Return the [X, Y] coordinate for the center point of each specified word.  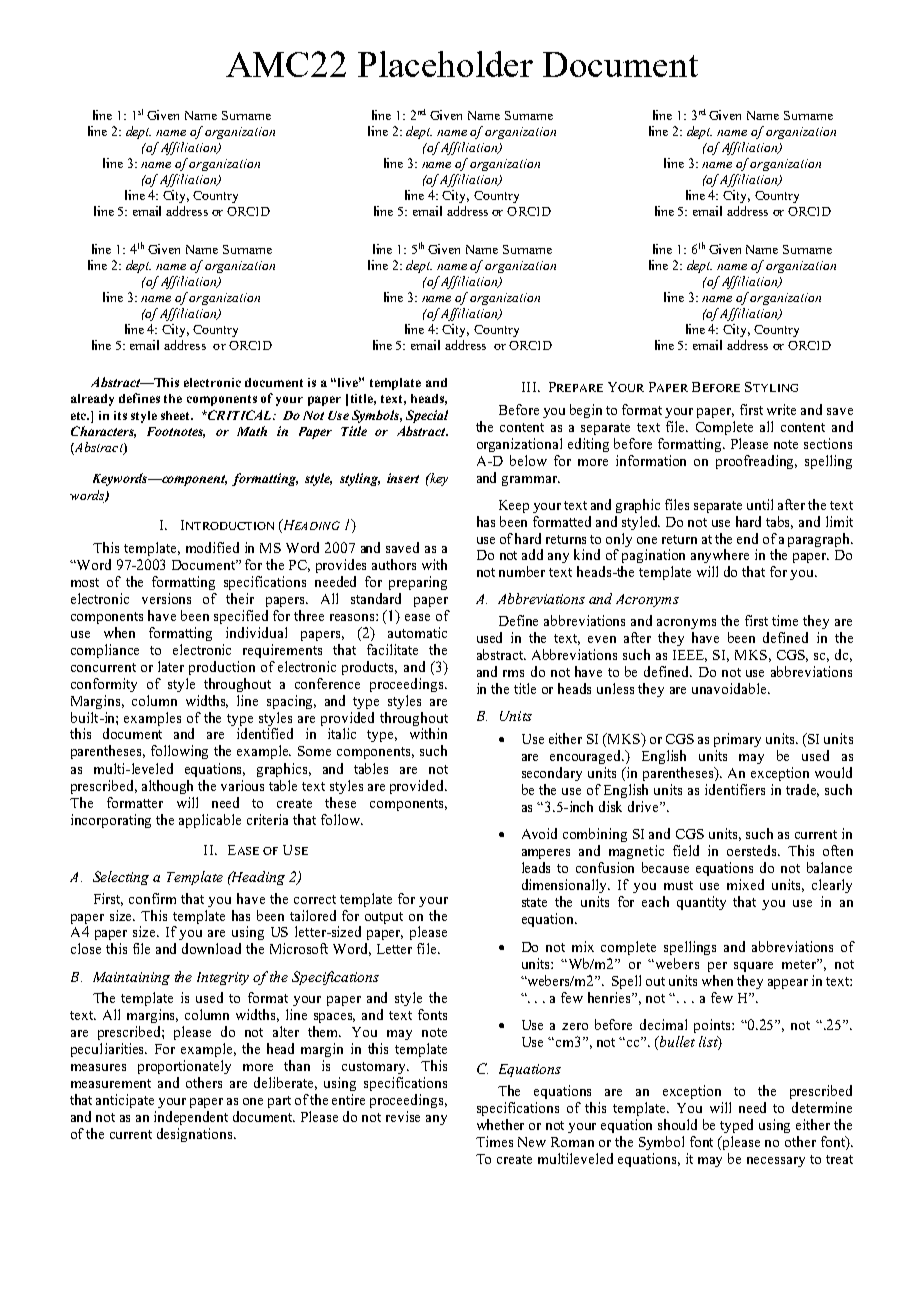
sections [828, 443]
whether [500, 1124]
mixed [745, 884]
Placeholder [445, 64]
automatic [417, 632]
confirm [152, 898]
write [781, 409]
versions [166, 598]
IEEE [690, 656]
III [530, 387]
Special [427, 416]
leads [536, 867]
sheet [177, 415]
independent [191, 1118]
